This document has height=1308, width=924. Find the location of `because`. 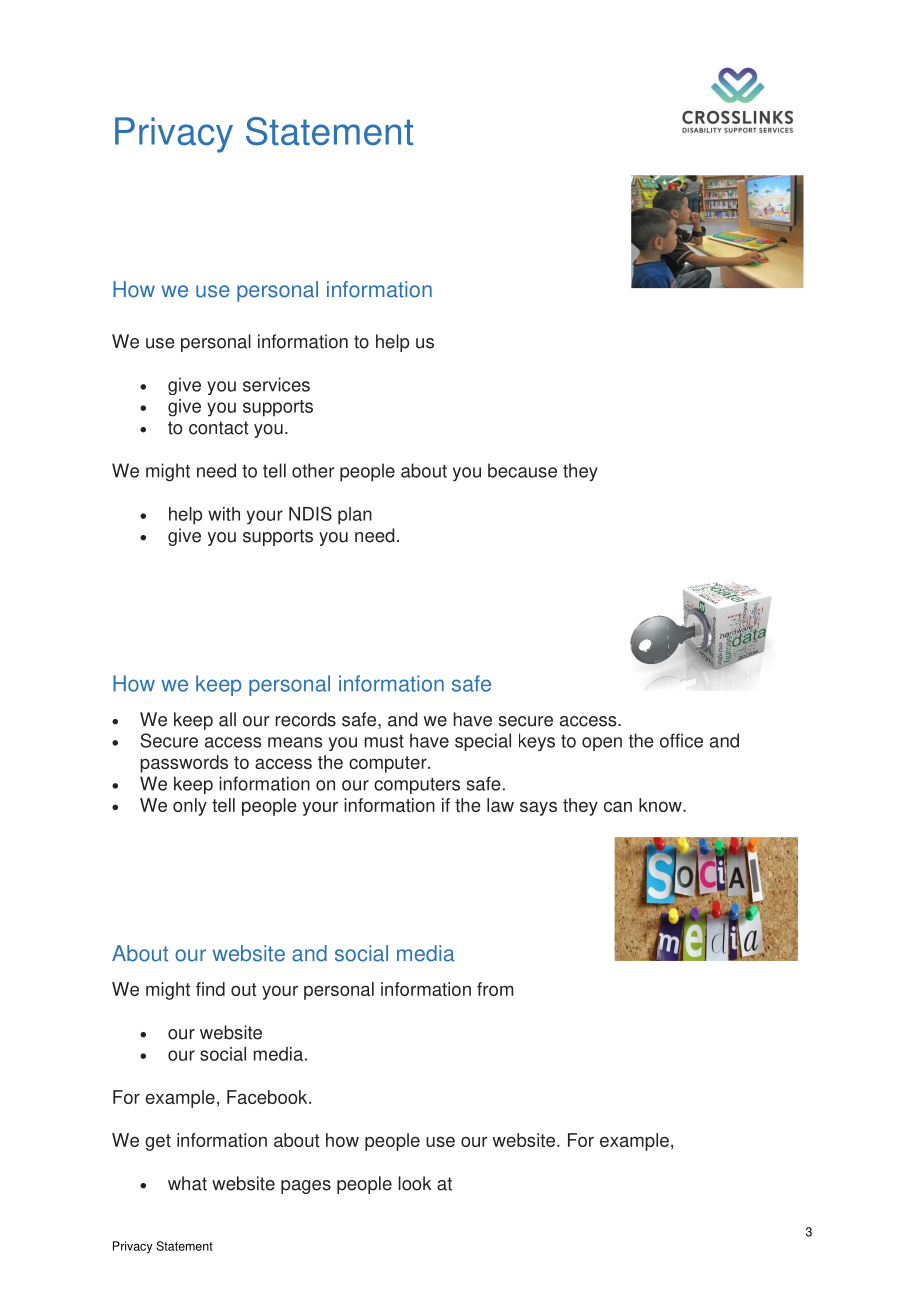

because is located at coordinates (522, 470).
